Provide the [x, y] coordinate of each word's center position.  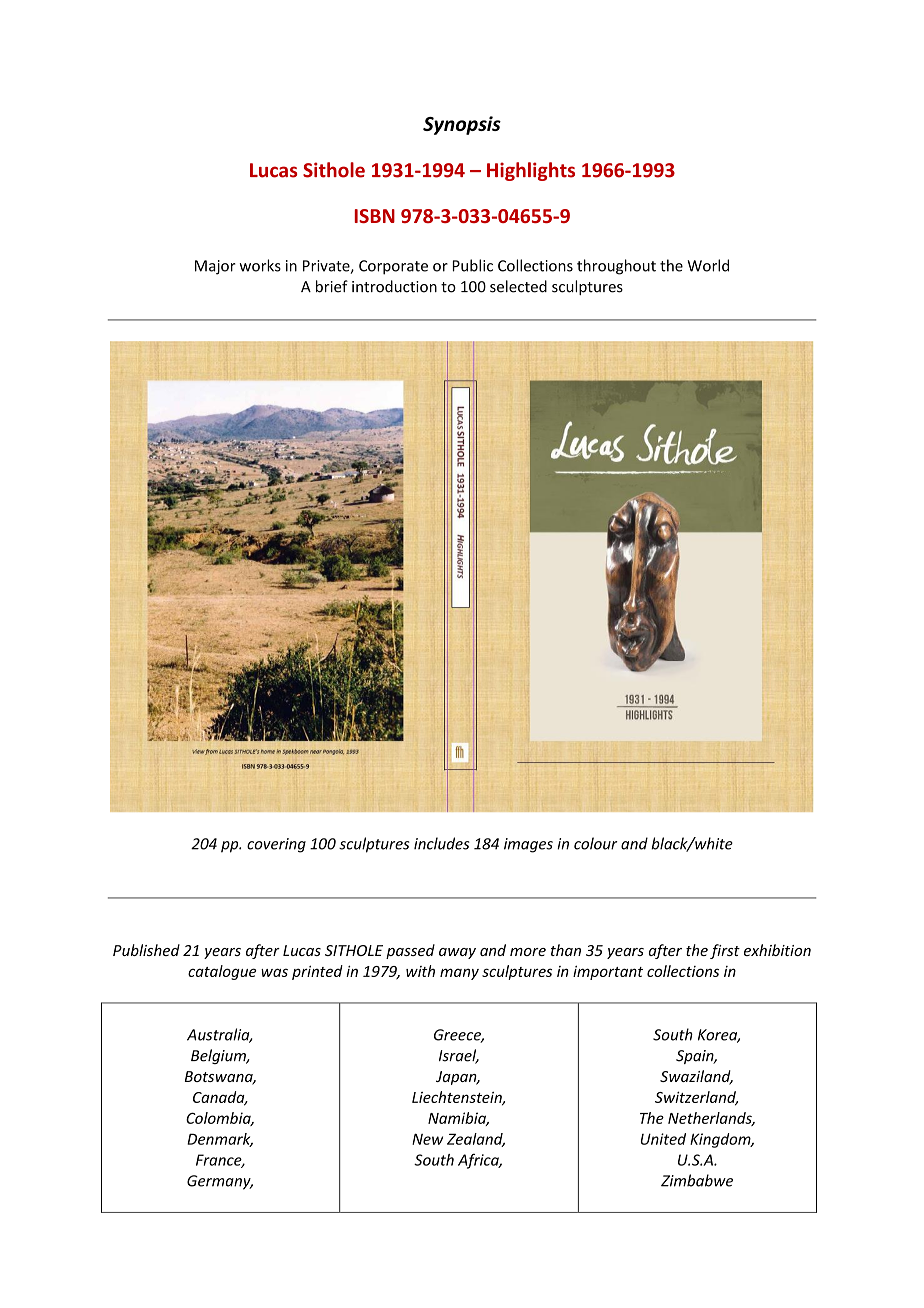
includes [442, 843]
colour [596, 843]
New [427, 1139]
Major [215, 267]
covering [276, 845]
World [708, 265]
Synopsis [462, 125]
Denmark [220, 1140]
